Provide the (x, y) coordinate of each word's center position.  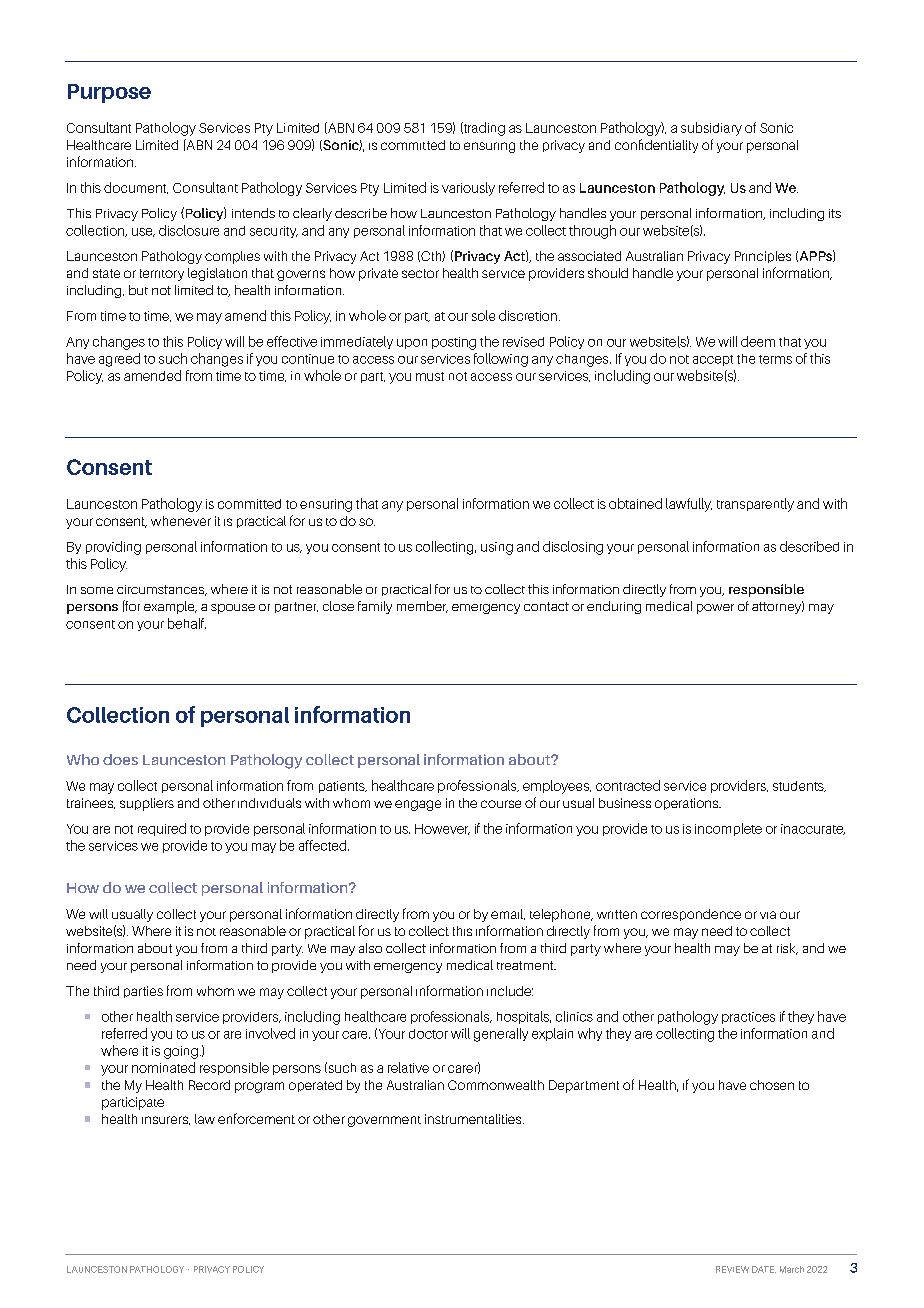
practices (748, 1018)
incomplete (728, 829)
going (181, 1052)
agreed (119, 360)
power (715, 609)
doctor (428, 1034)
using (497, 548)
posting (454, 343)
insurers (166, 1120)
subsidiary (711, 129)
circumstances (162, 590)
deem (758, 341)
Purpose (109, 93)
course (501, 804)
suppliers (147, 804)
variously (468, 189)
